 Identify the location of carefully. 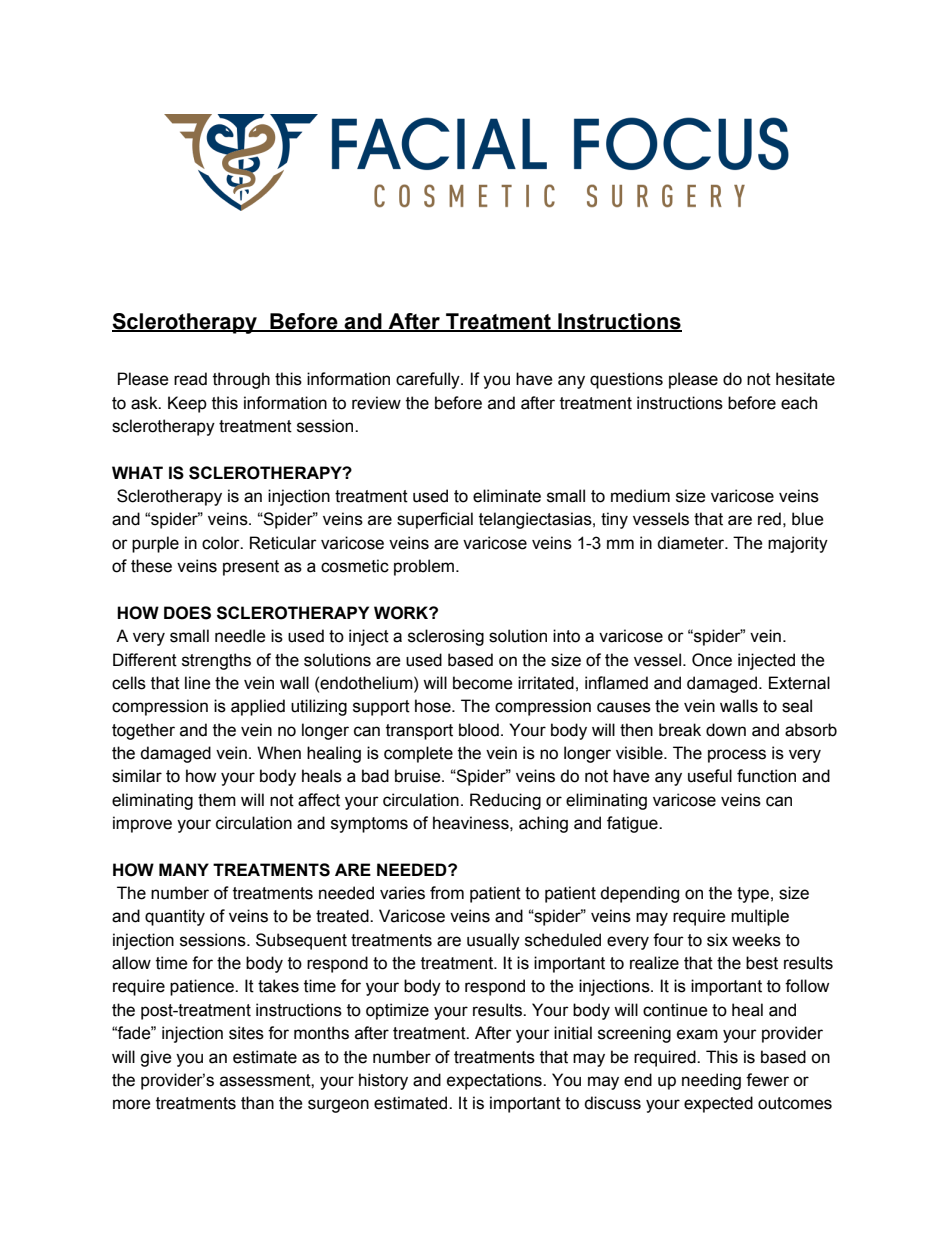
(429, 380).
